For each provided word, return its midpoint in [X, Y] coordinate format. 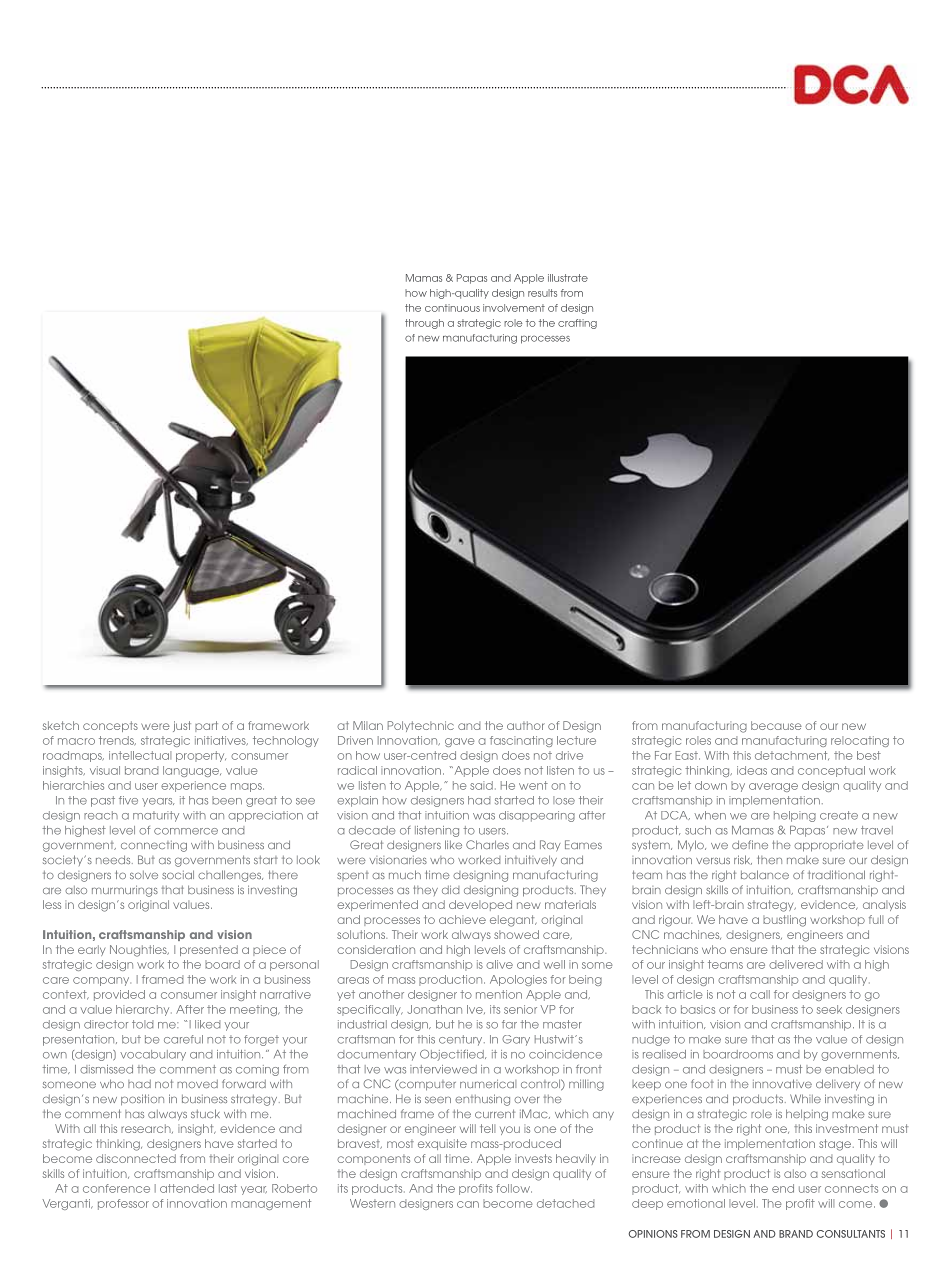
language [192, 771]
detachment [792, 755]
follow [514, 1188]
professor [123, 1204]
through [424, 324]
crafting [577, 324]
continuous [452, 308]
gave [459, 742]
